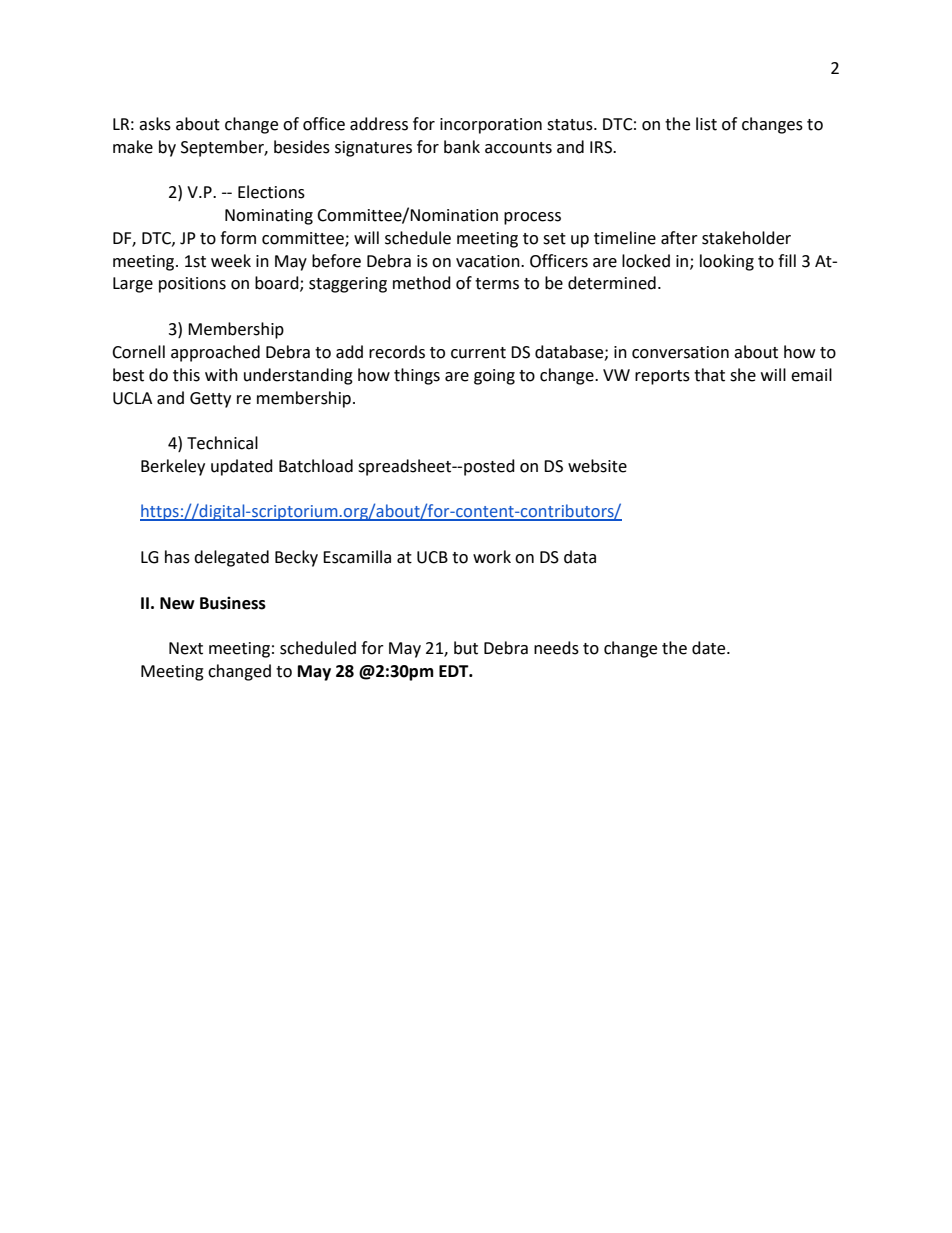 Image resolution: width=952 pixels, height=1233 pixels. Describe the element at coordinates (462, 147) in the screenshot. I see `bank` at that location.
